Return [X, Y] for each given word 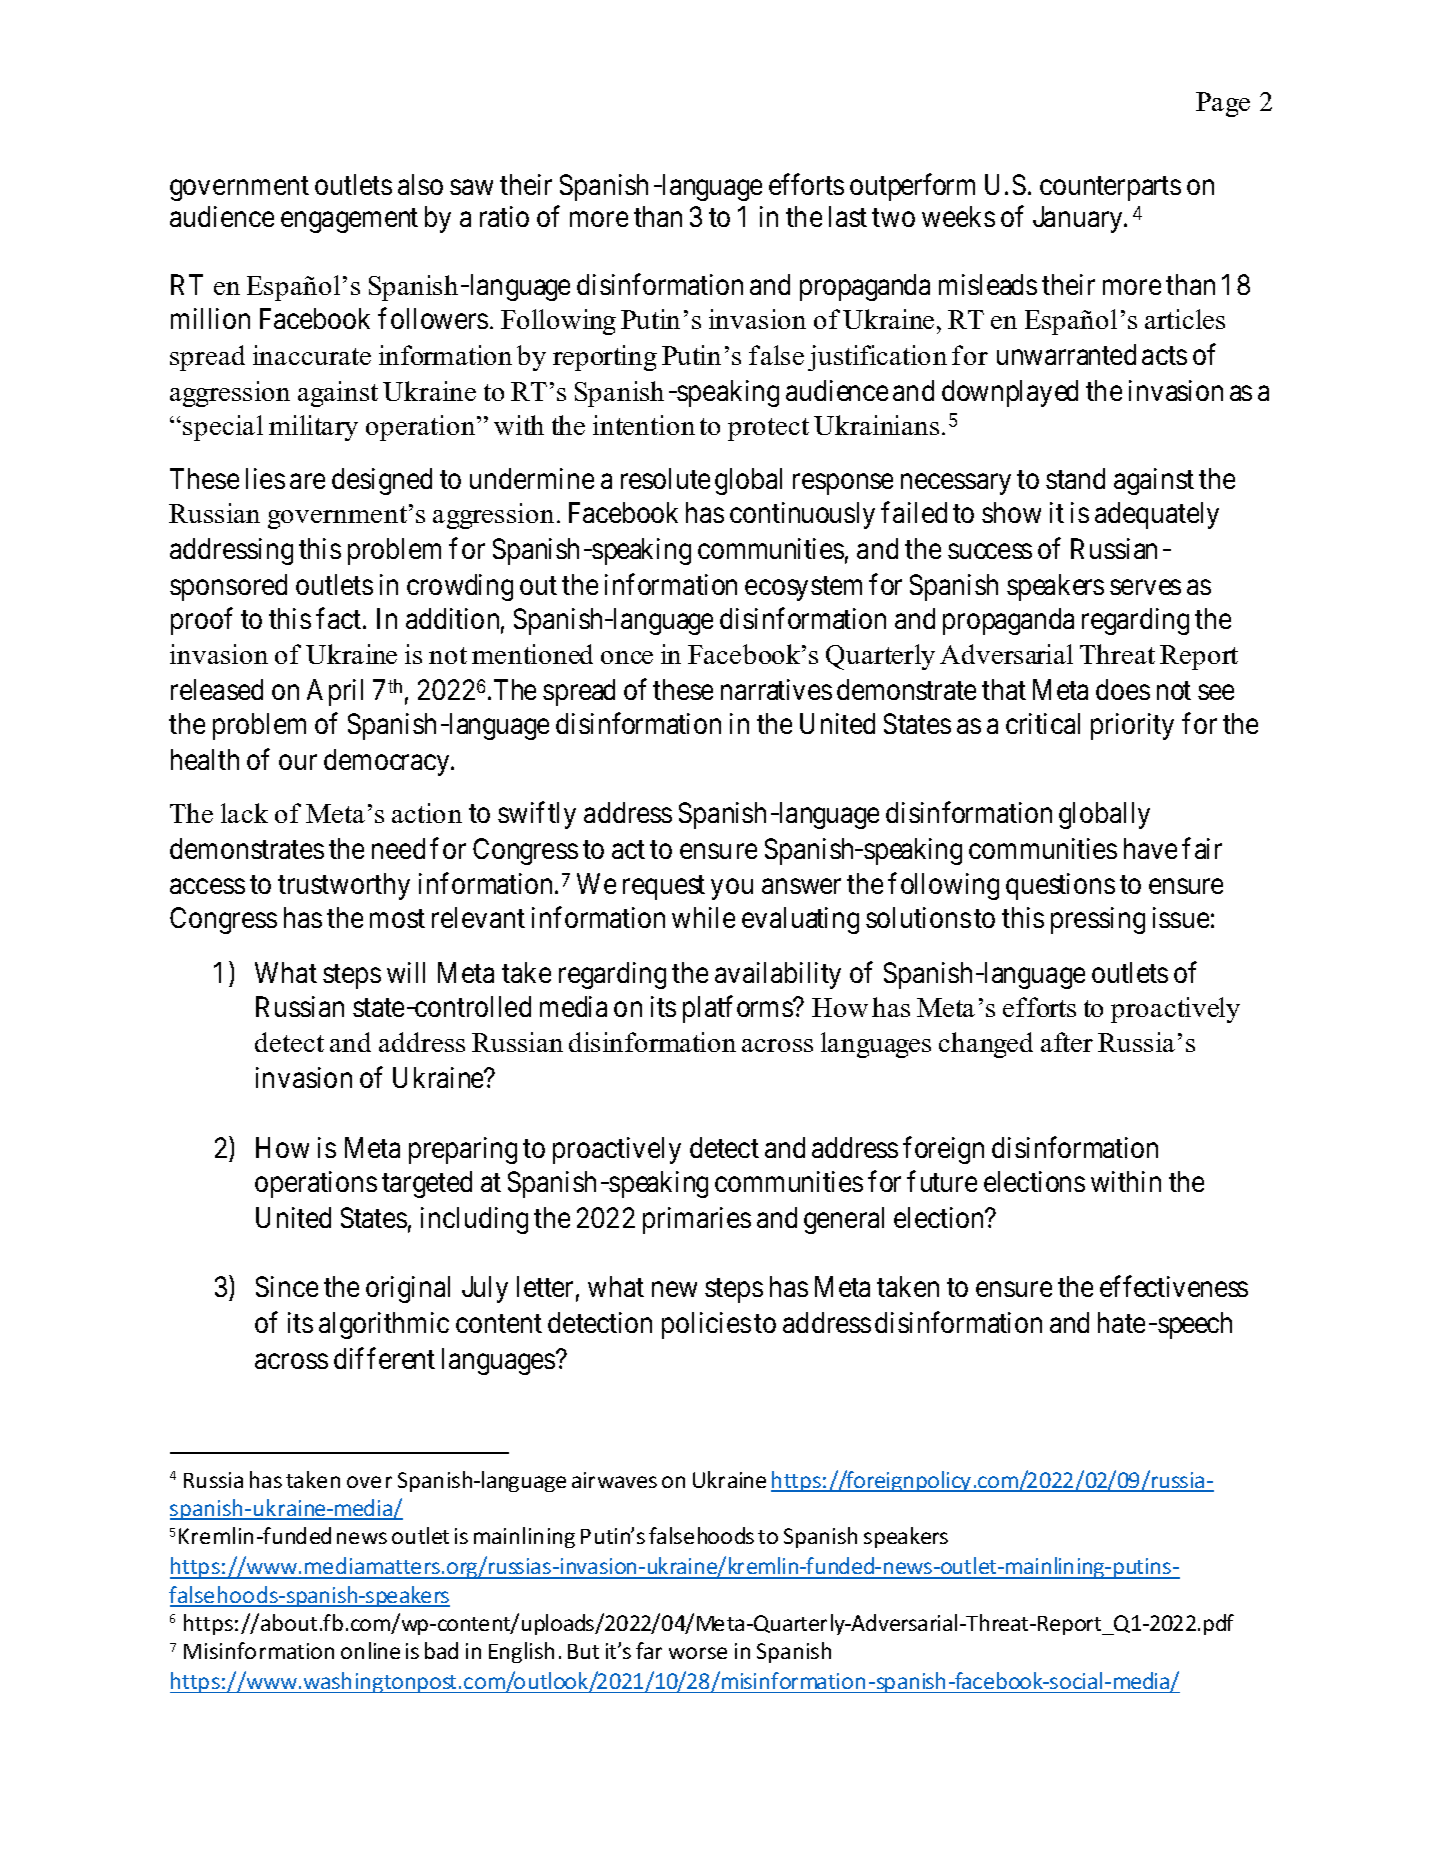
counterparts [1110, 189]
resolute [665, 478]
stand [1075, 478]
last [848, 216]
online [370, 1650]
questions [1060, 886]
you [732, 889]
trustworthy [344, 886]
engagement [349, 221]
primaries [697, 1220]
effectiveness [1174, 1286]
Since [287, 1286]
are [307, 481]
